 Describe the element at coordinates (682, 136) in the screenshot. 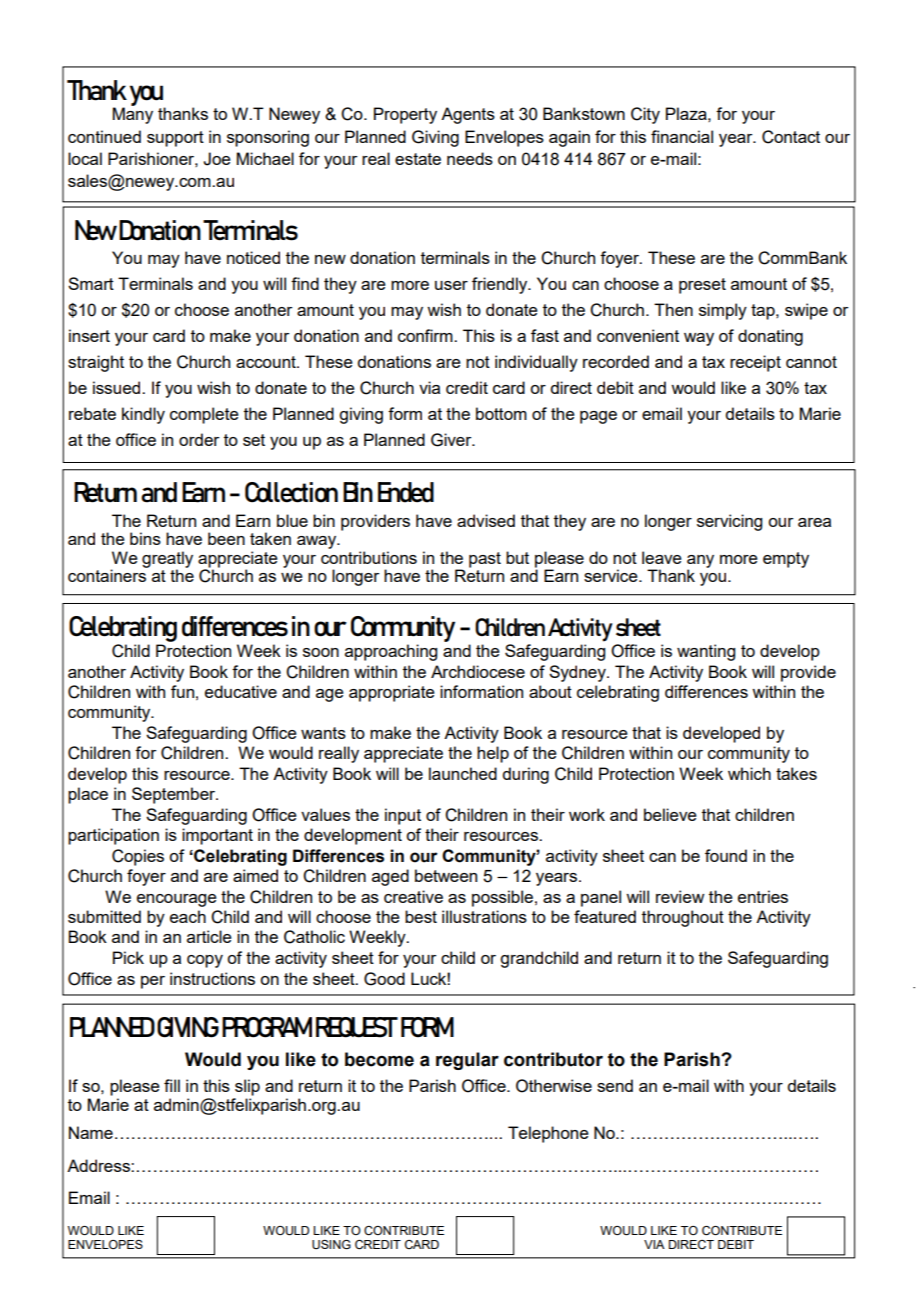

I see `financial` at that location.
